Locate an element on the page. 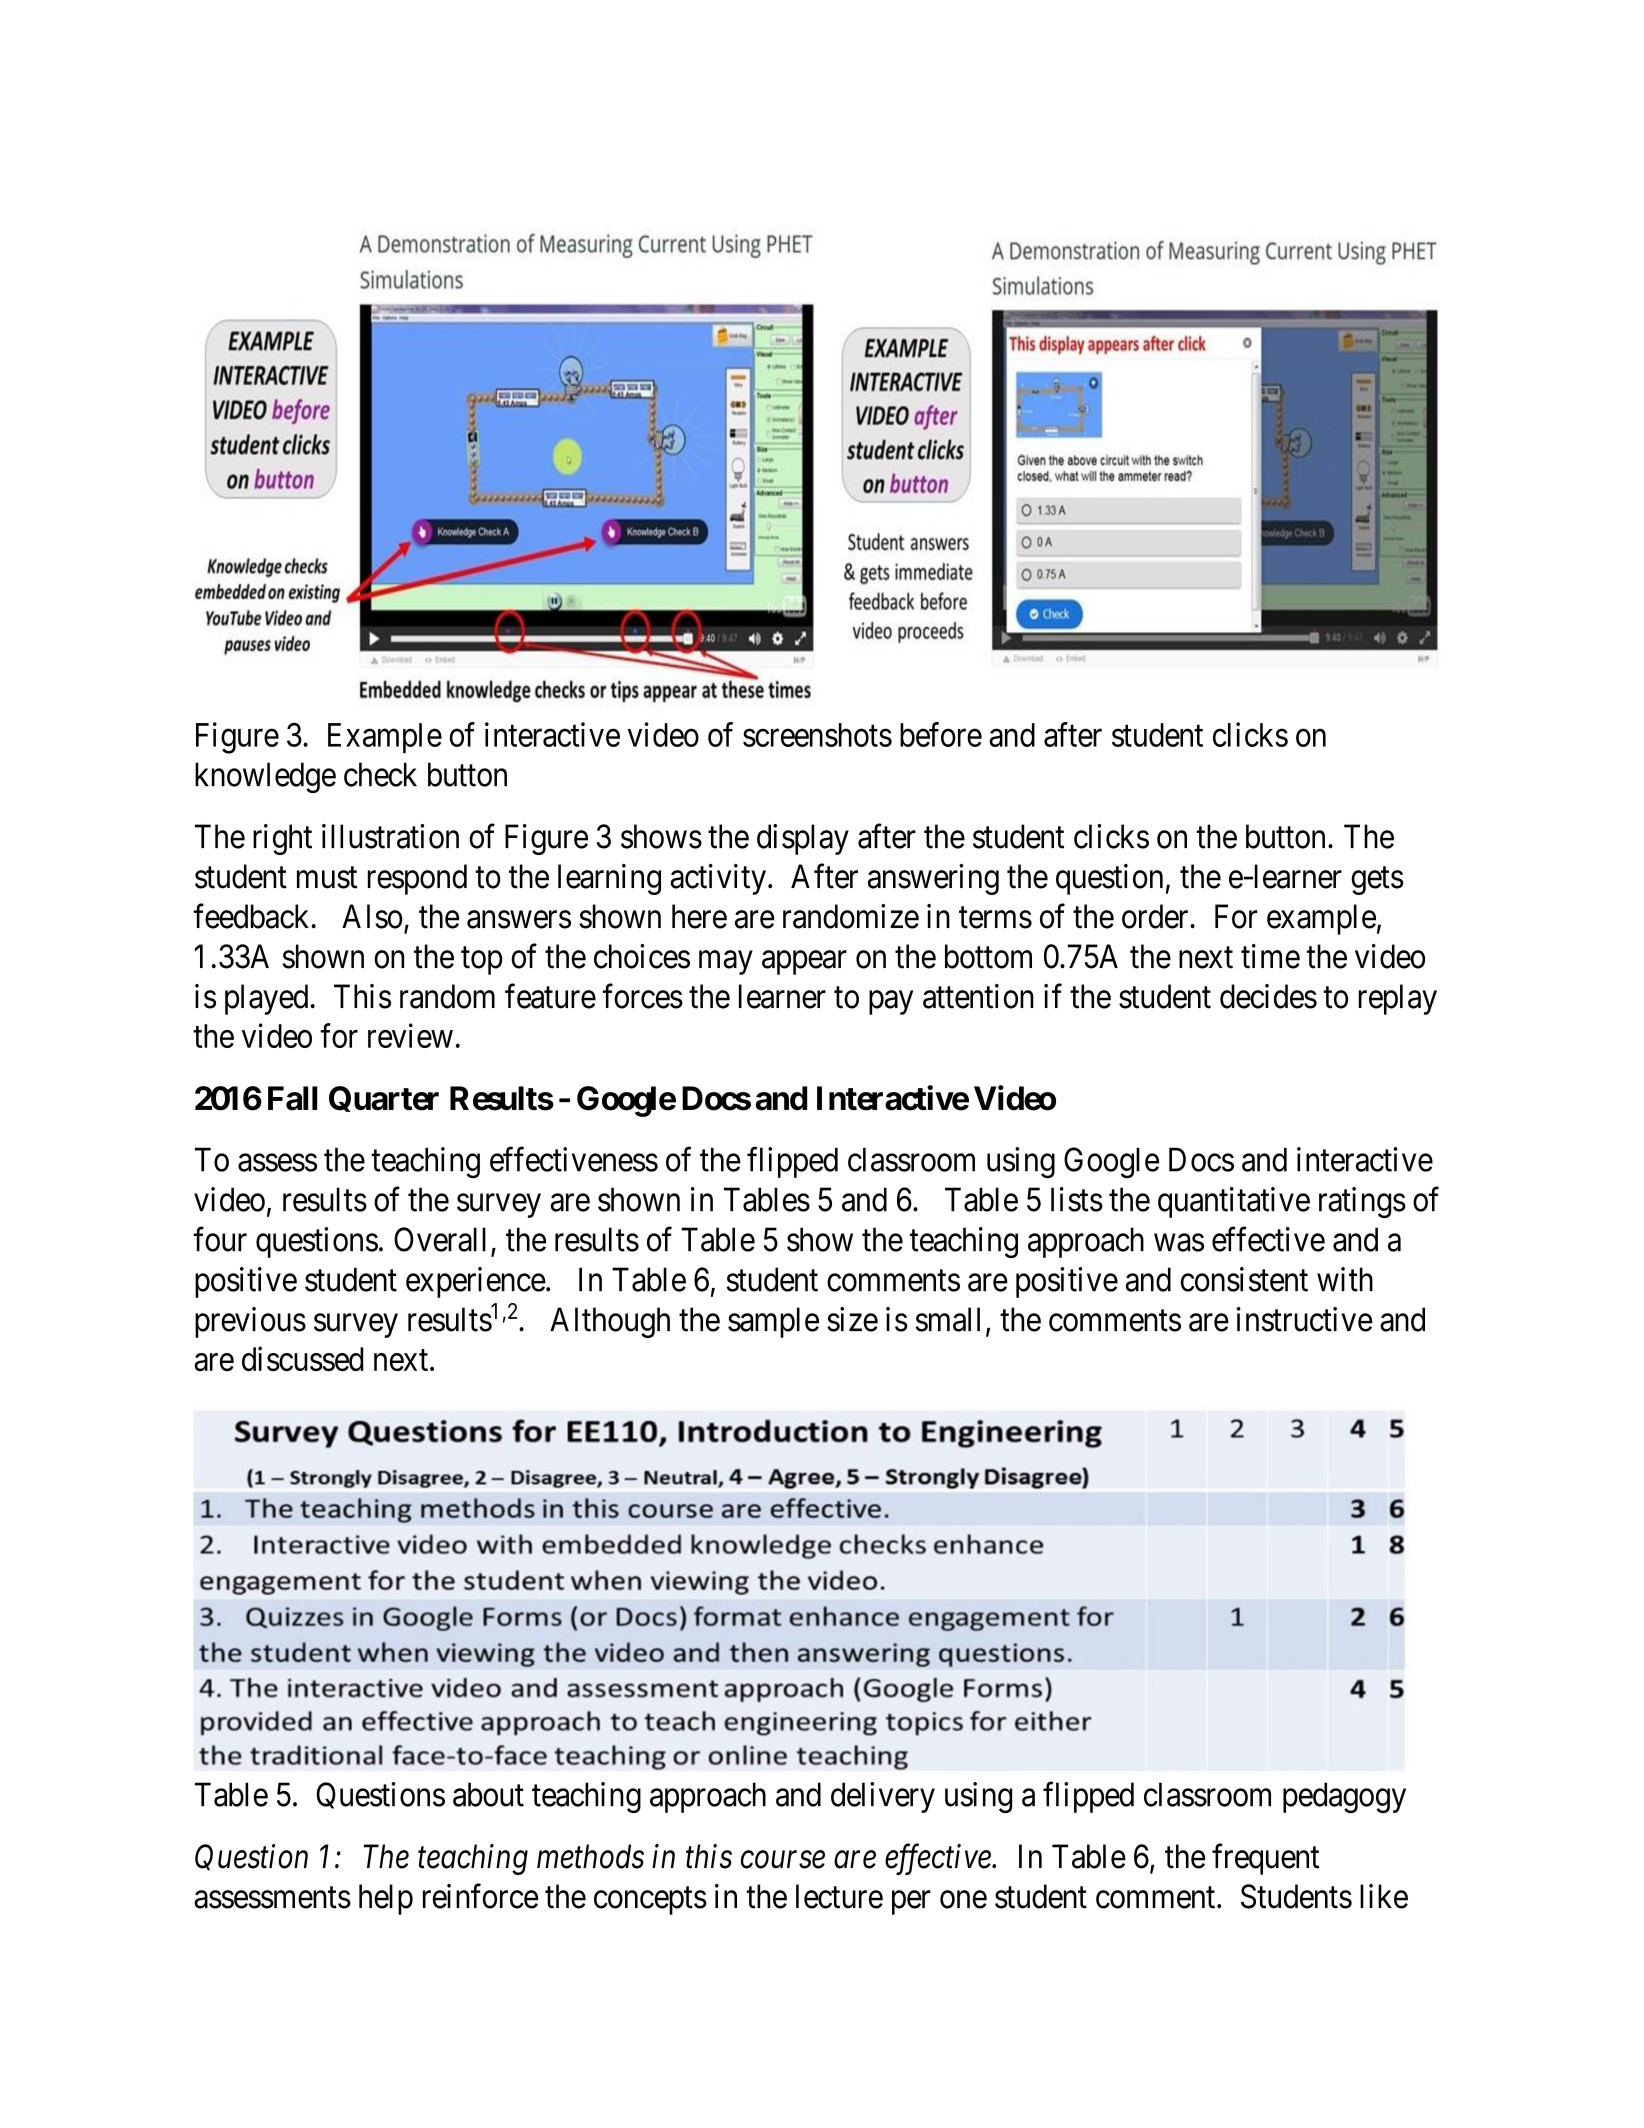 Image resolution: width=1644 pixels, height=2128 pixels. help is located at coordinates (386, 1899).
